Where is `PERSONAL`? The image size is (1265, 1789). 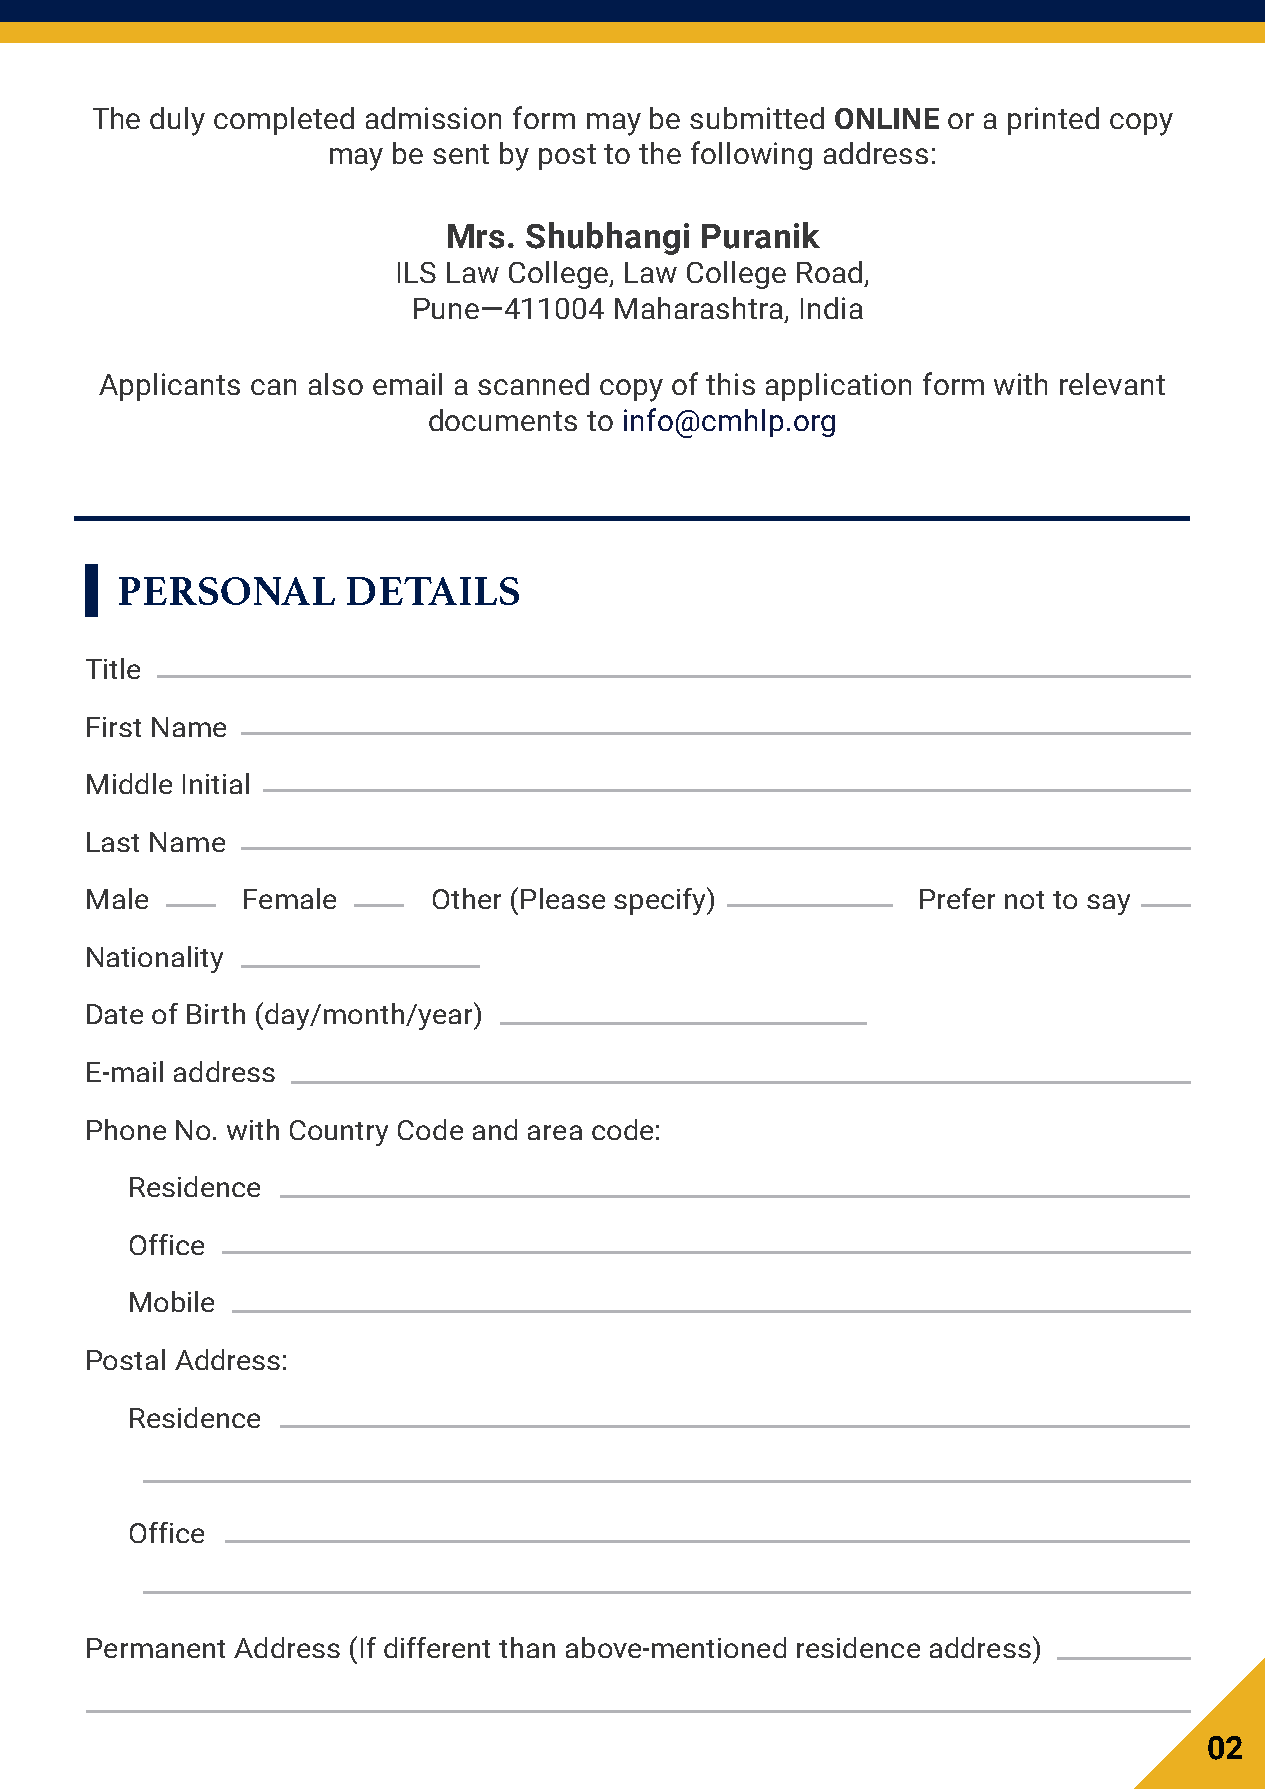
PERSONAL is located at coordinates (227, 591).
